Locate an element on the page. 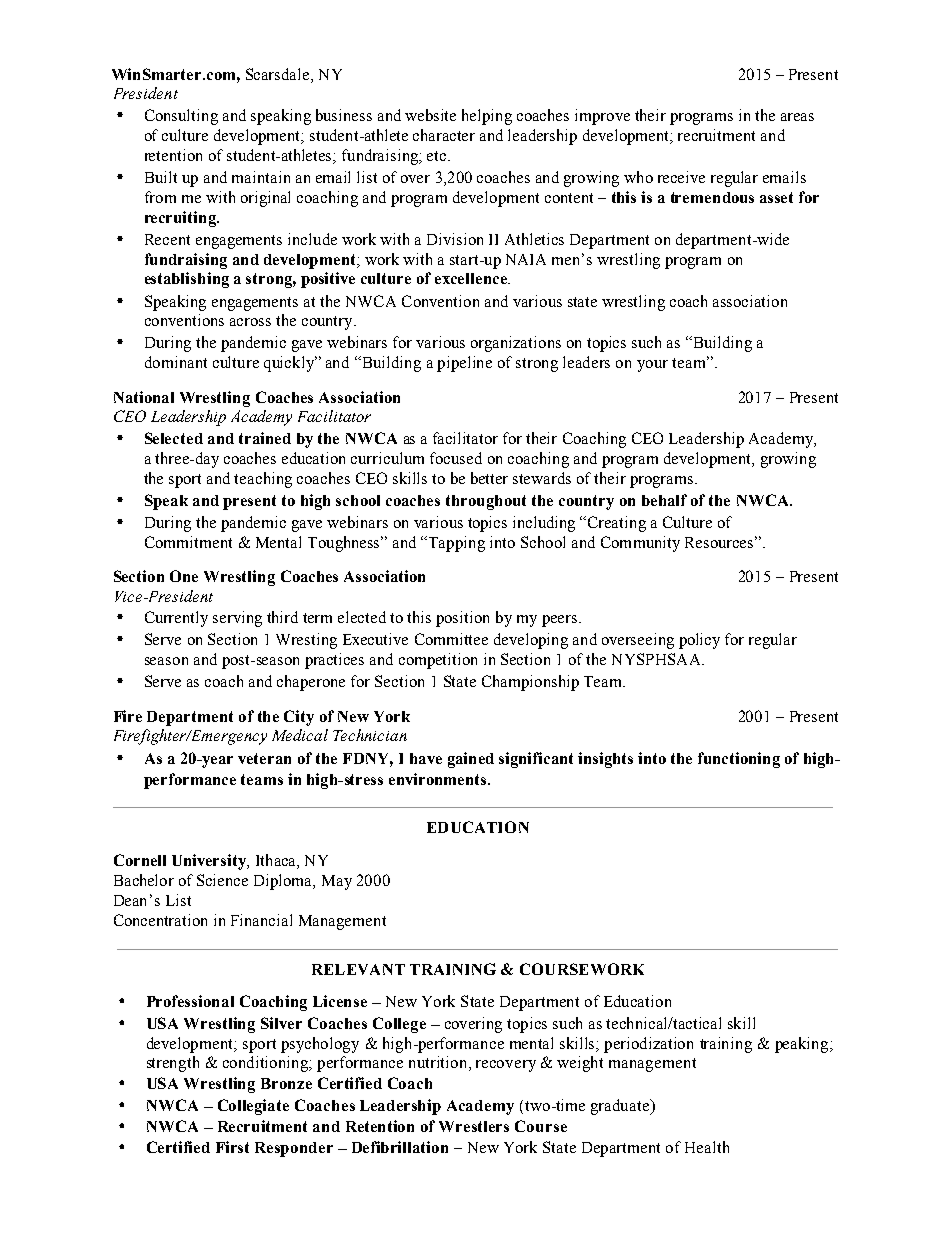  character is located at coordinates (444, 135).
